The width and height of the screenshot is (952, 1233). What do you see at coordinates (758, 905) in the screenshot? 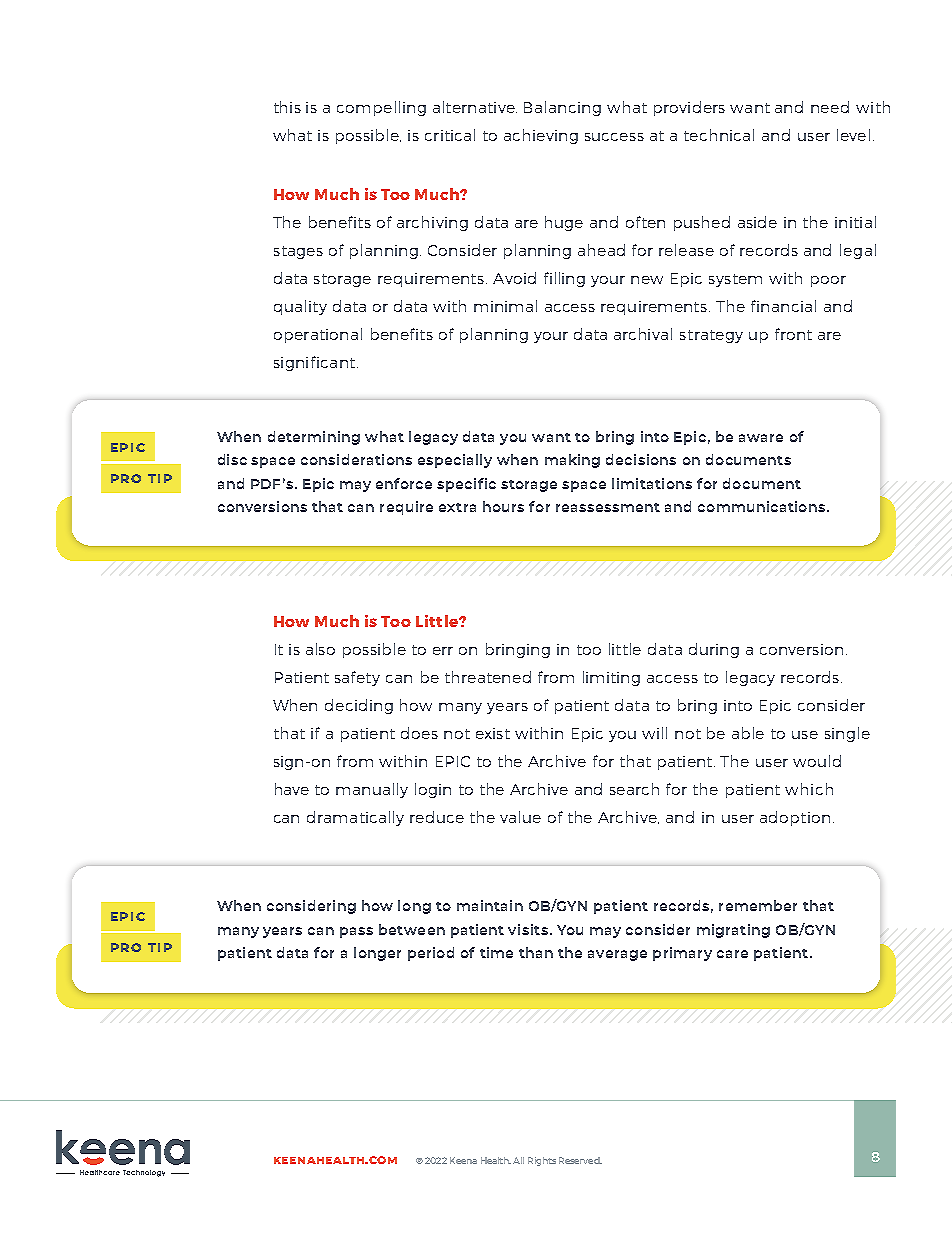
I see `remember` at bounding box center [758, 905].
